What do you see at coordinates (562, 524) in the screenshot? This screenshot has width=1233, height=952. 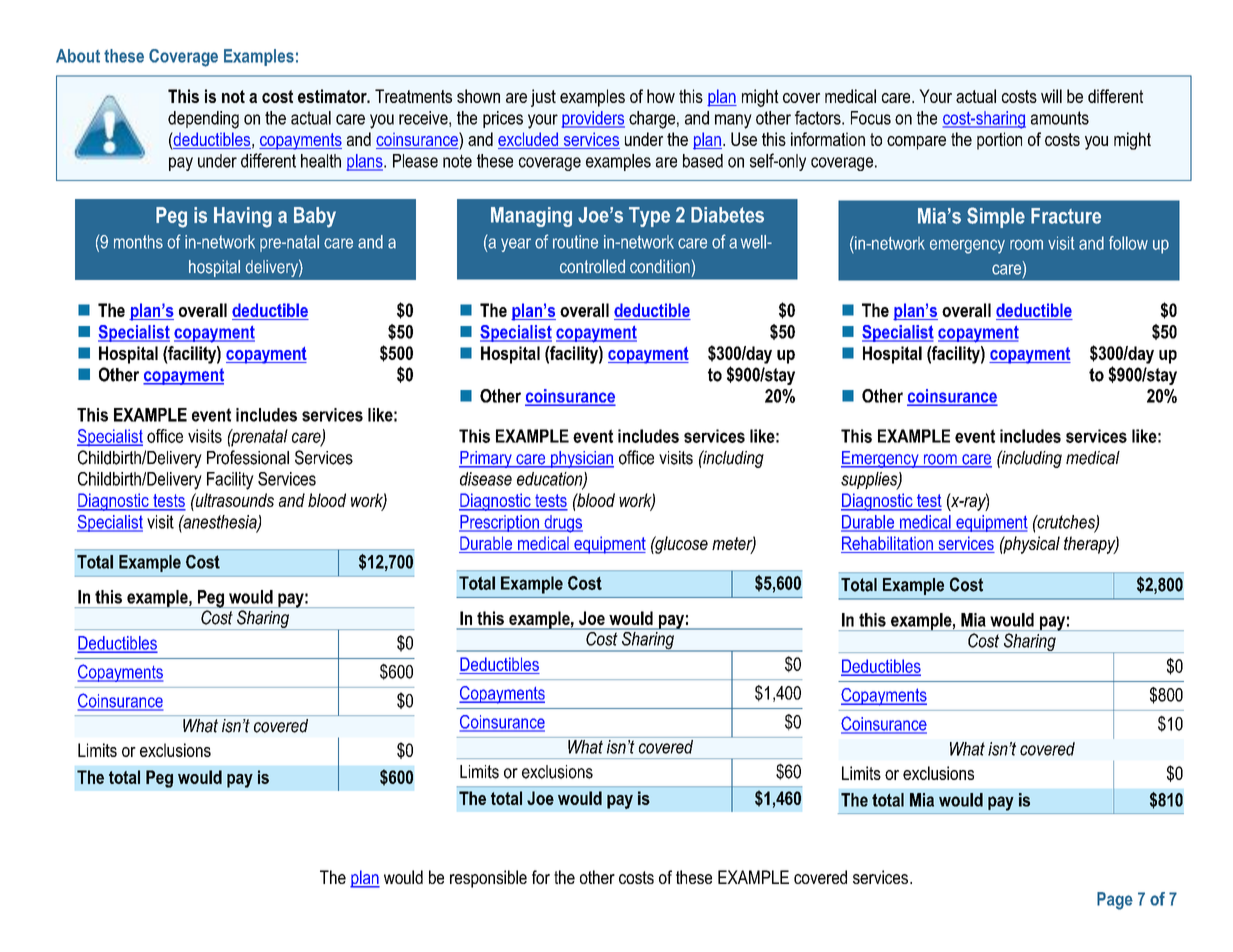 I see `drugs` at bounding box center [562, 524].
